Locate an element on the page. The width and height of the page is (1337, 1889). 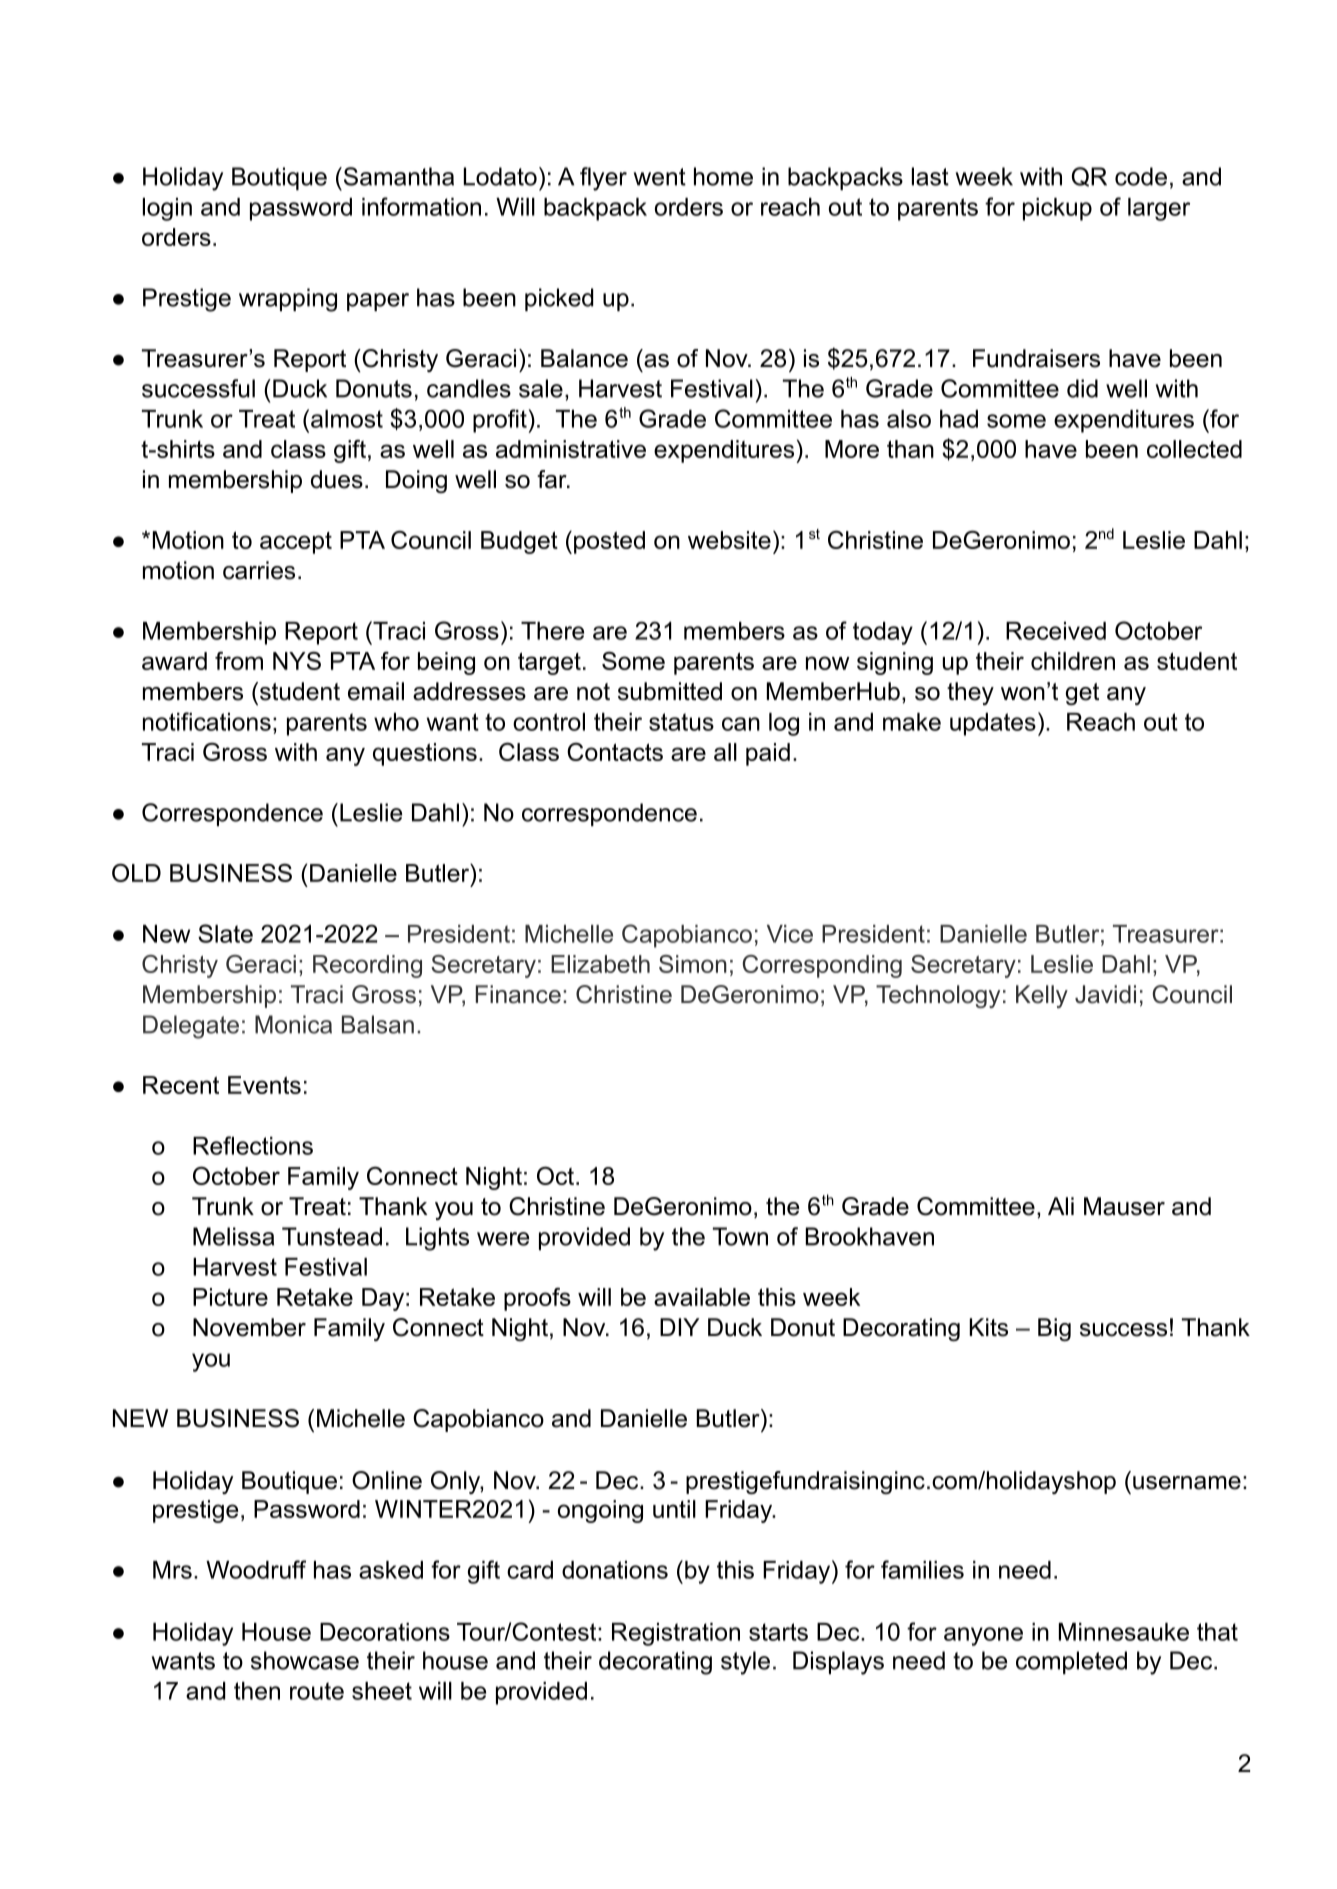
Registration is located at coordinates (676, 1634).
